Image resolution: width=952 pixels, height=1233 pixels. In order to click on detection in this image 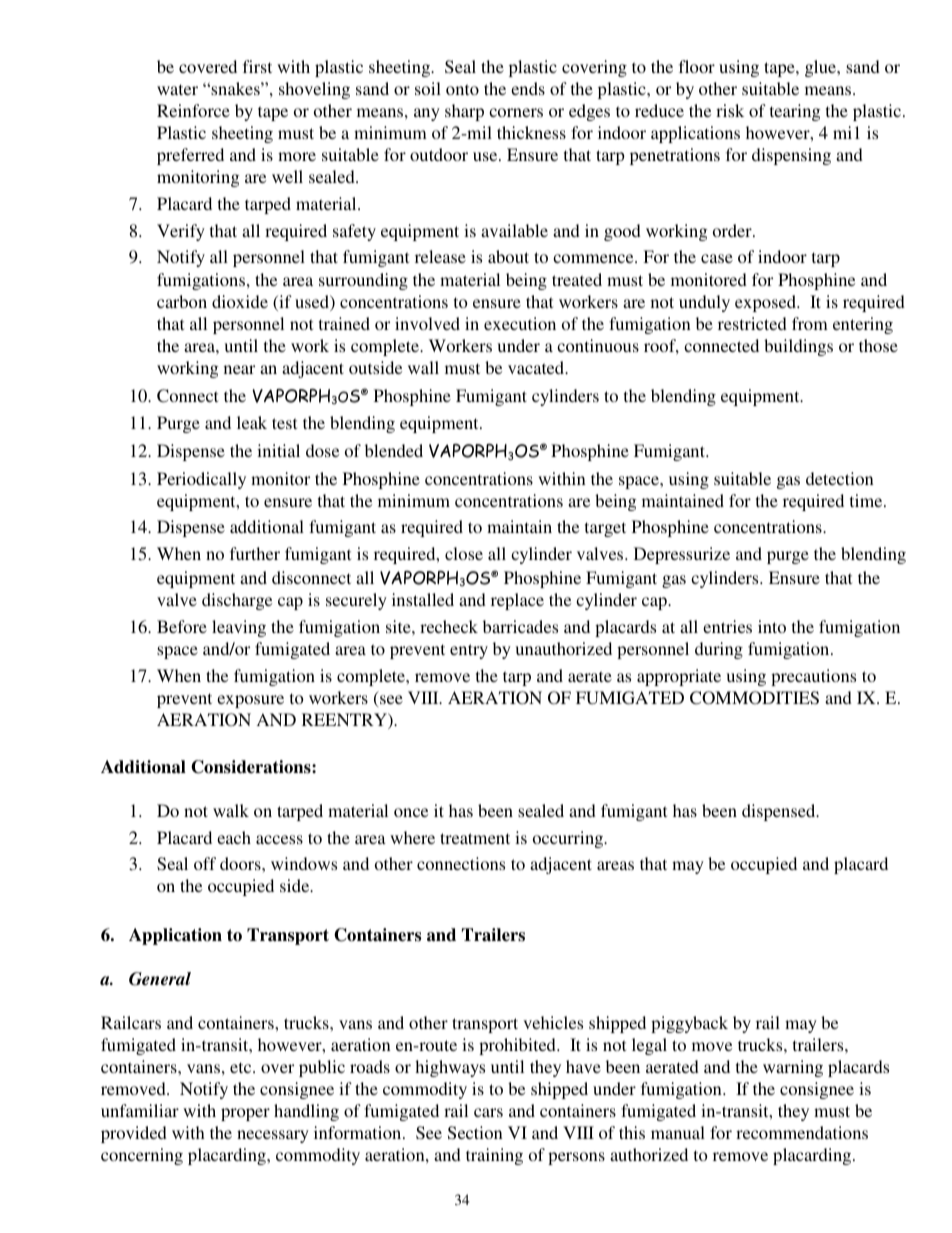, I will do `click(840, 478)`.
